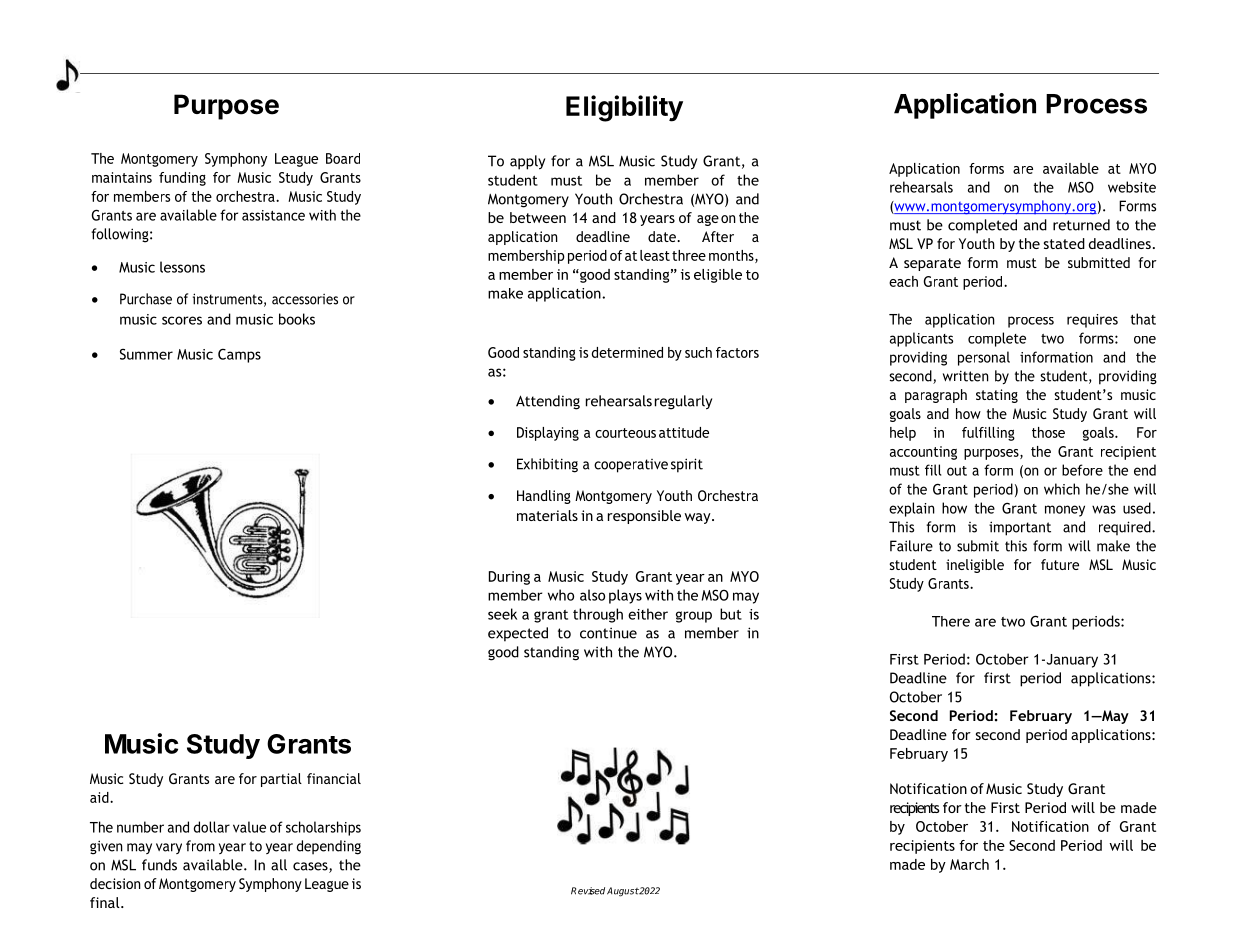 The width and height of the image is (1233, 952). Describe the element at coordinates (627, 352) in the image. I see `determined` at that location.
